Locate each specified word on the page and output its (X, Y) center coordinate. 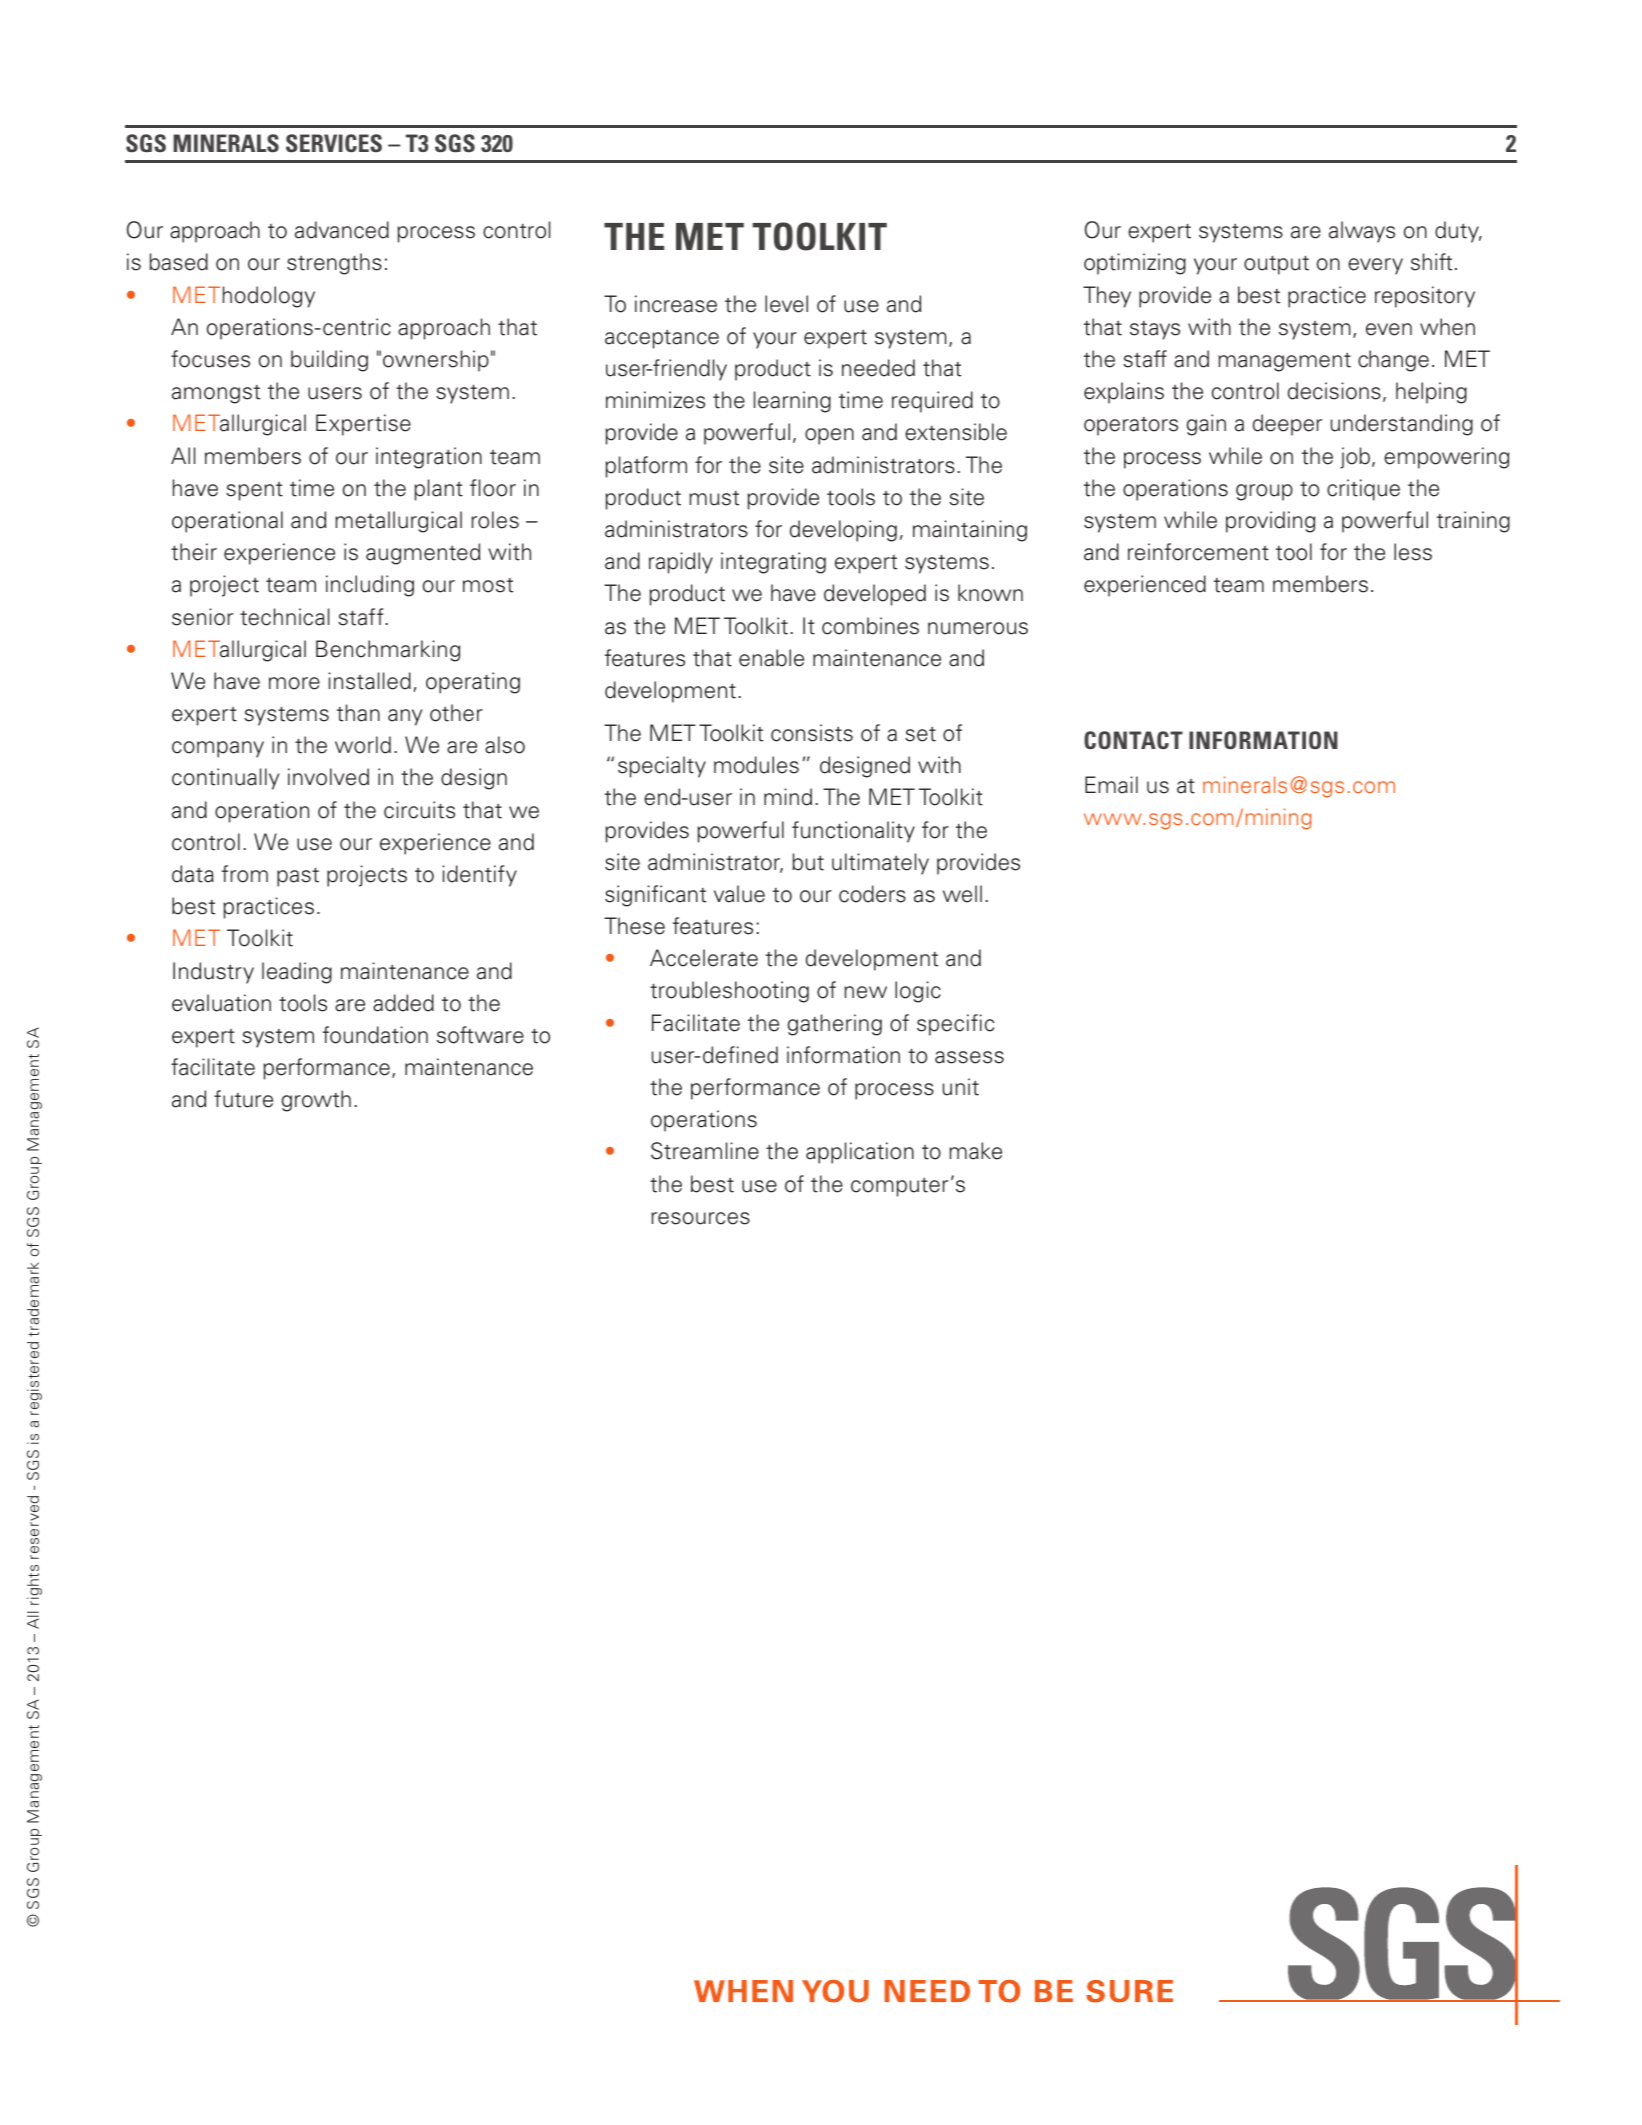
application (860, 1153)
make (975, 1151)
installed (369, 681)
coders (872, 894)
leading (297, 973)
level (786, 304)
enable (771, 658)
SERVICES (334, 143)
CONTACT (1133, 740)
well (962, 894)
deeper (1287, 425)
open (829, 436)
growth (316, 1101)
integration (429, 458)
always (1362, 232)
